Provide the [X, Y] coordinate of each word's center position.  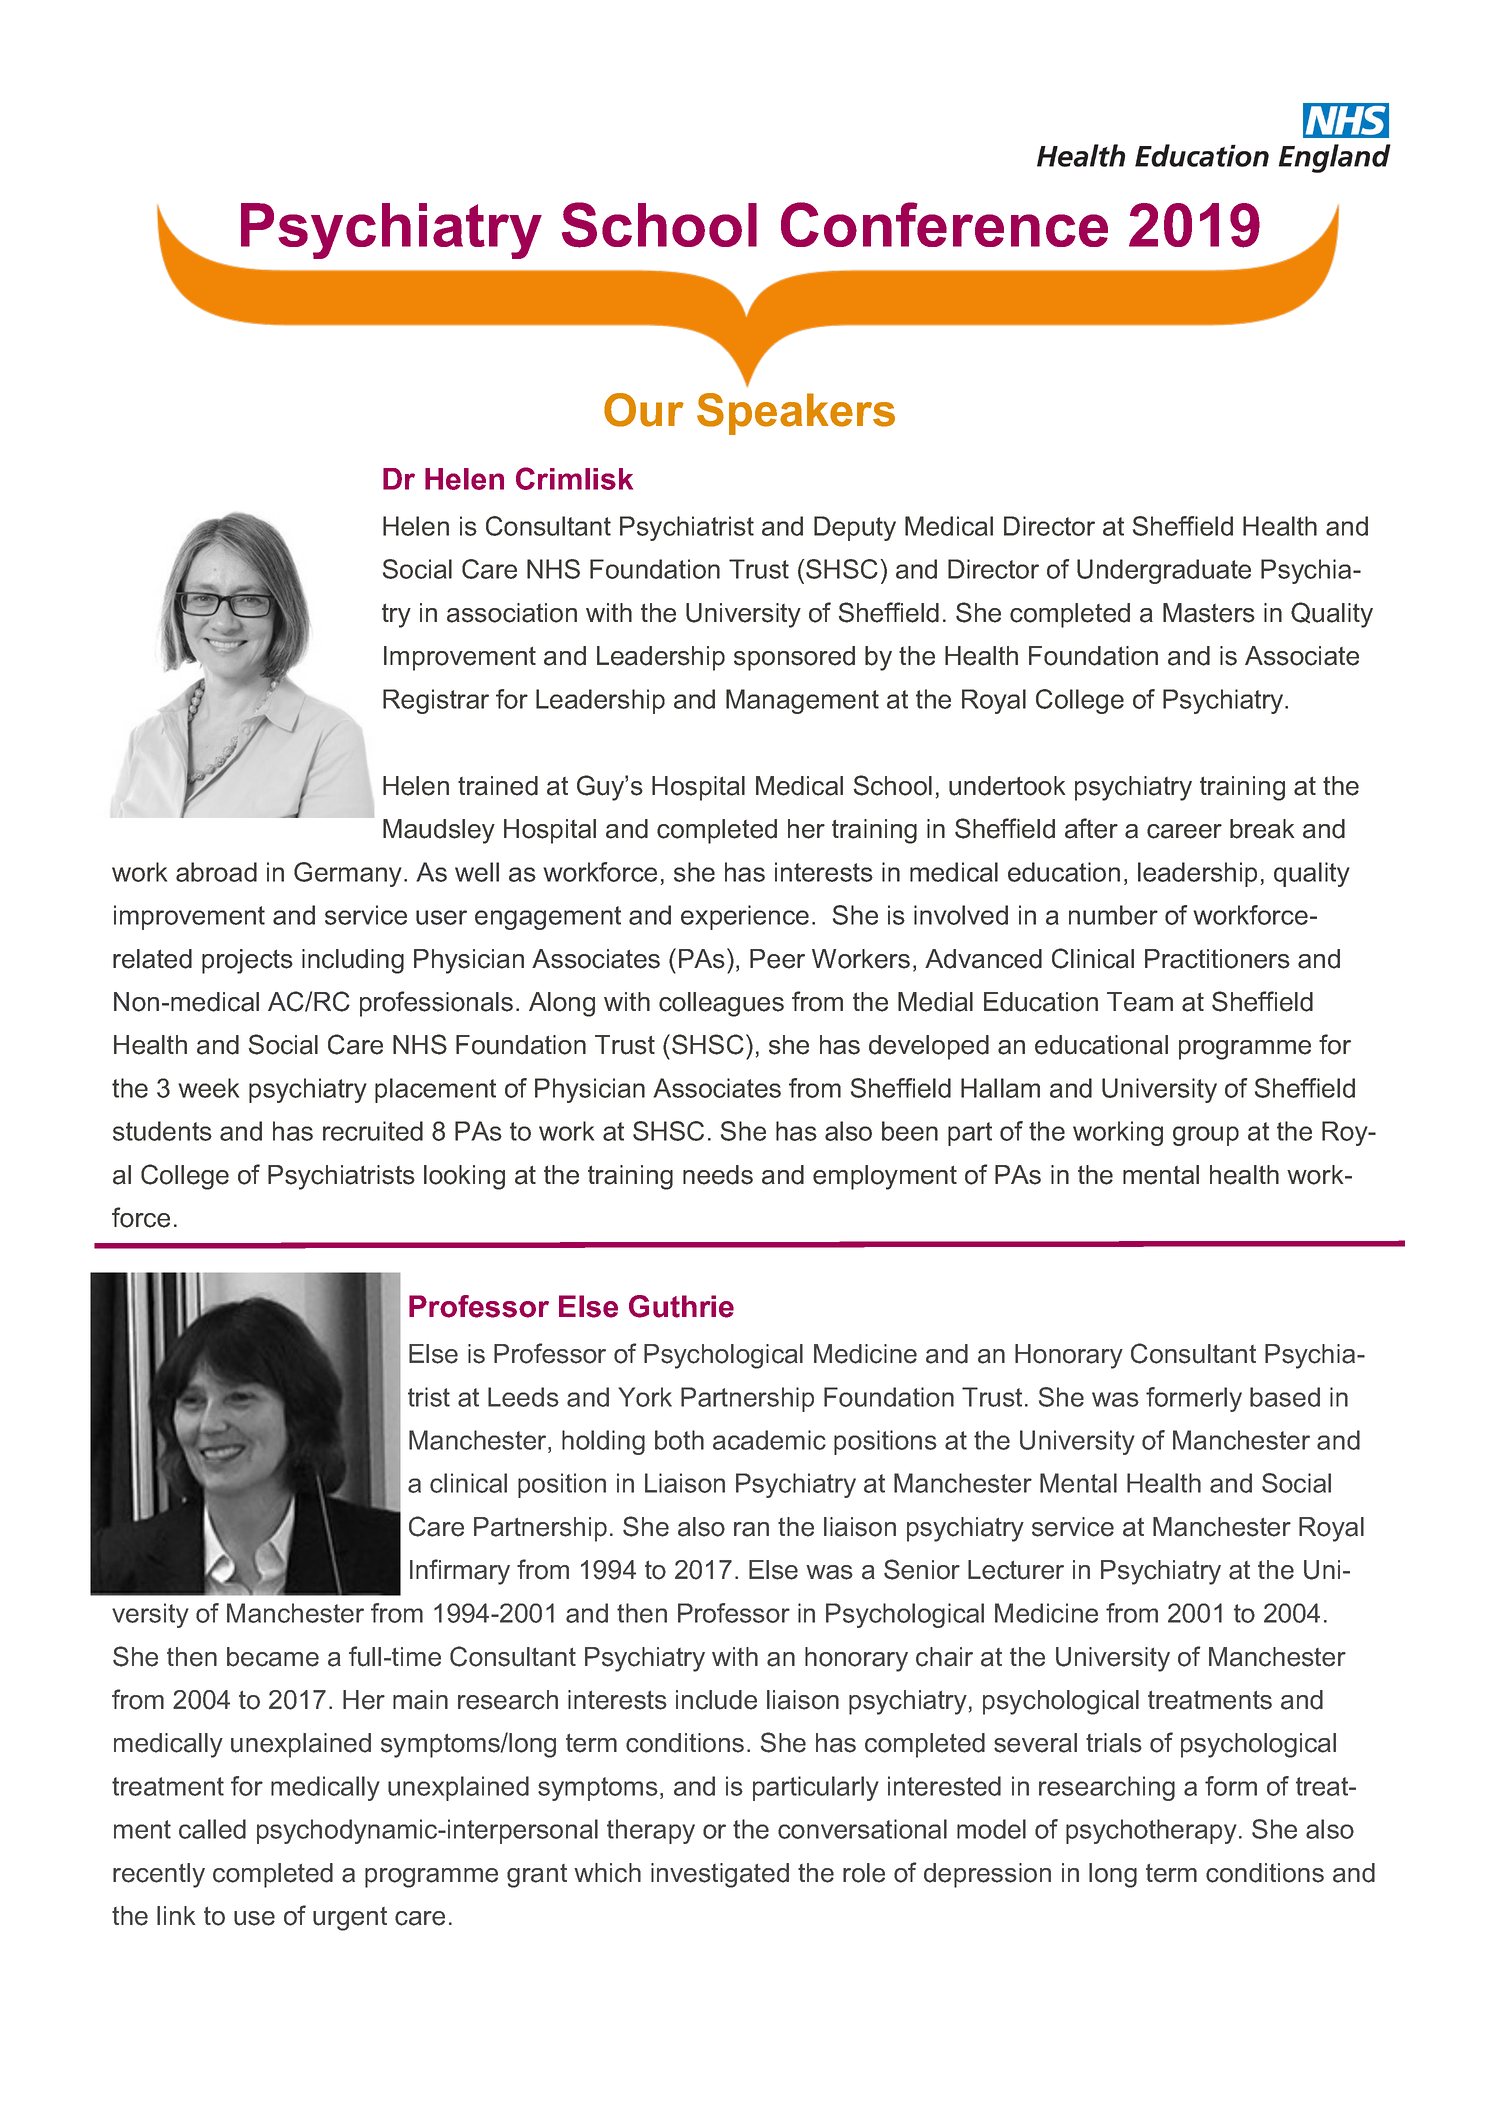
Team [1140, 1002]
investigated [720, 1875]
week [208, 1088]
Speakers [796, 414]
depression [987, 1875]
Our [644, 410]
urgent [350, 1919]
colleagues [721, 1004]
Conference [944, 224]
